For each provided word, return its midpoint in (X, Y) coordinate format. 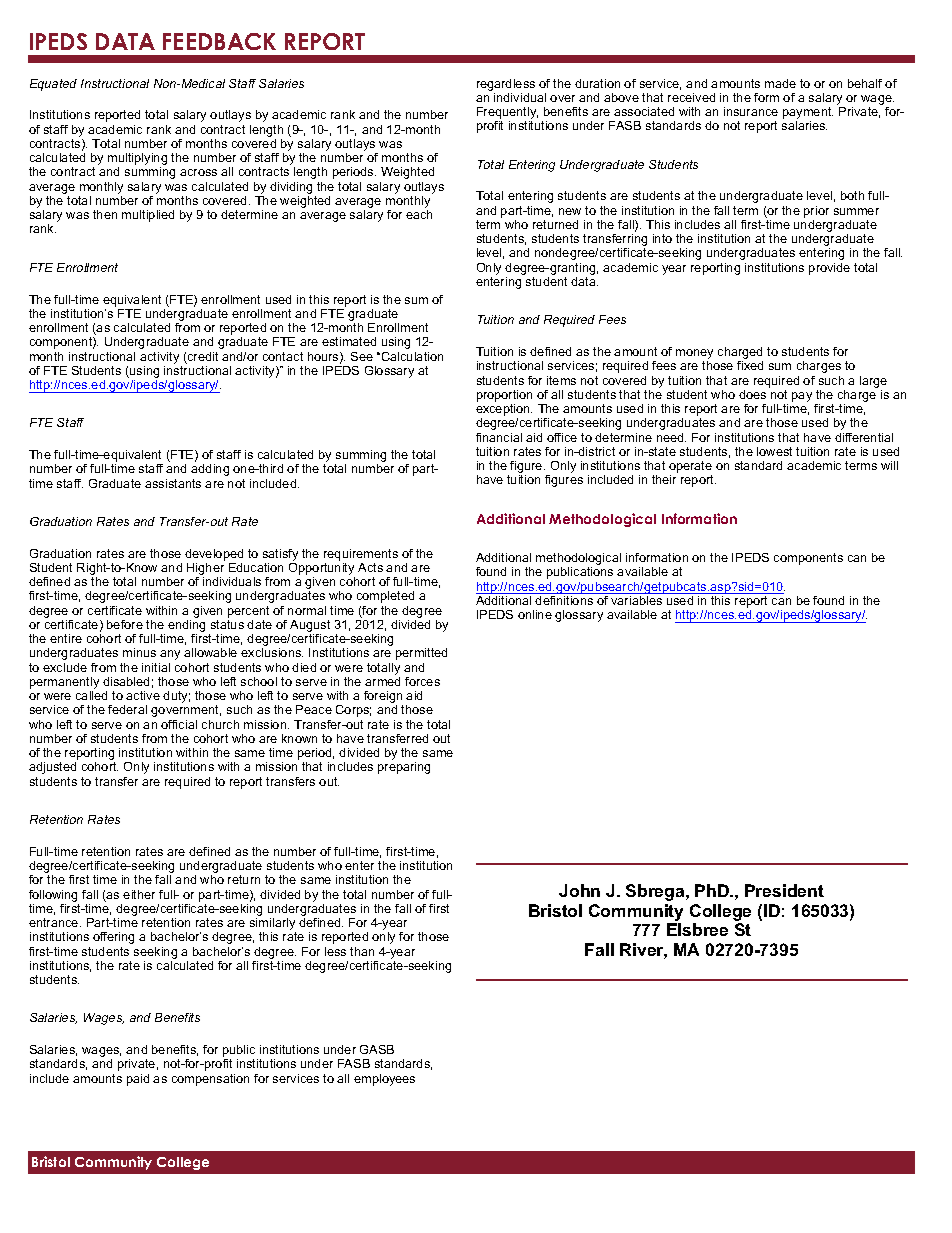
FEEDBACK (219, 41)
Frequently (507, 114)
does (752, 394)
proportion (504, 396)
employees (384, 1080)
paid (138, 1080)
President (784, 890)
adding (210, 470)
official (179, 724)
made (780, 83)
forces (422, 681)
